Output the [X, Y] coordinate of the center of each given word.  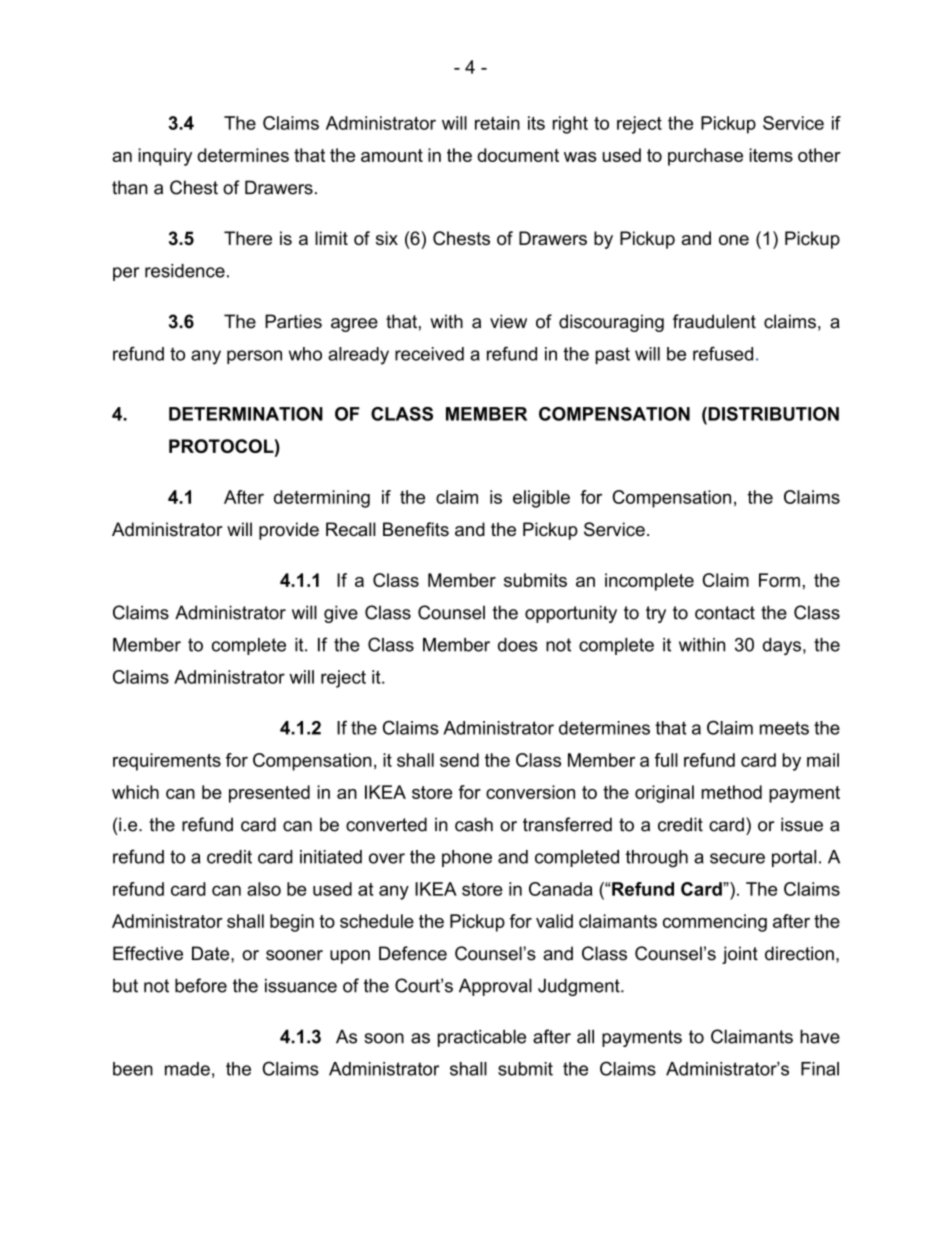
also [264, 889]
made [187, 1069]
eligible [541, 499]
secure [737, 858]
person [254, 357]
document [518, 155]
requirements [167, 762]
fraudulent [714, 321]
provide [289, 531]
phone [467, 858]
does [518, 645]
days [782, 646]
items [771, 155]
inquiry [165, 157]
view [508, 321]
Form [779, 580]
